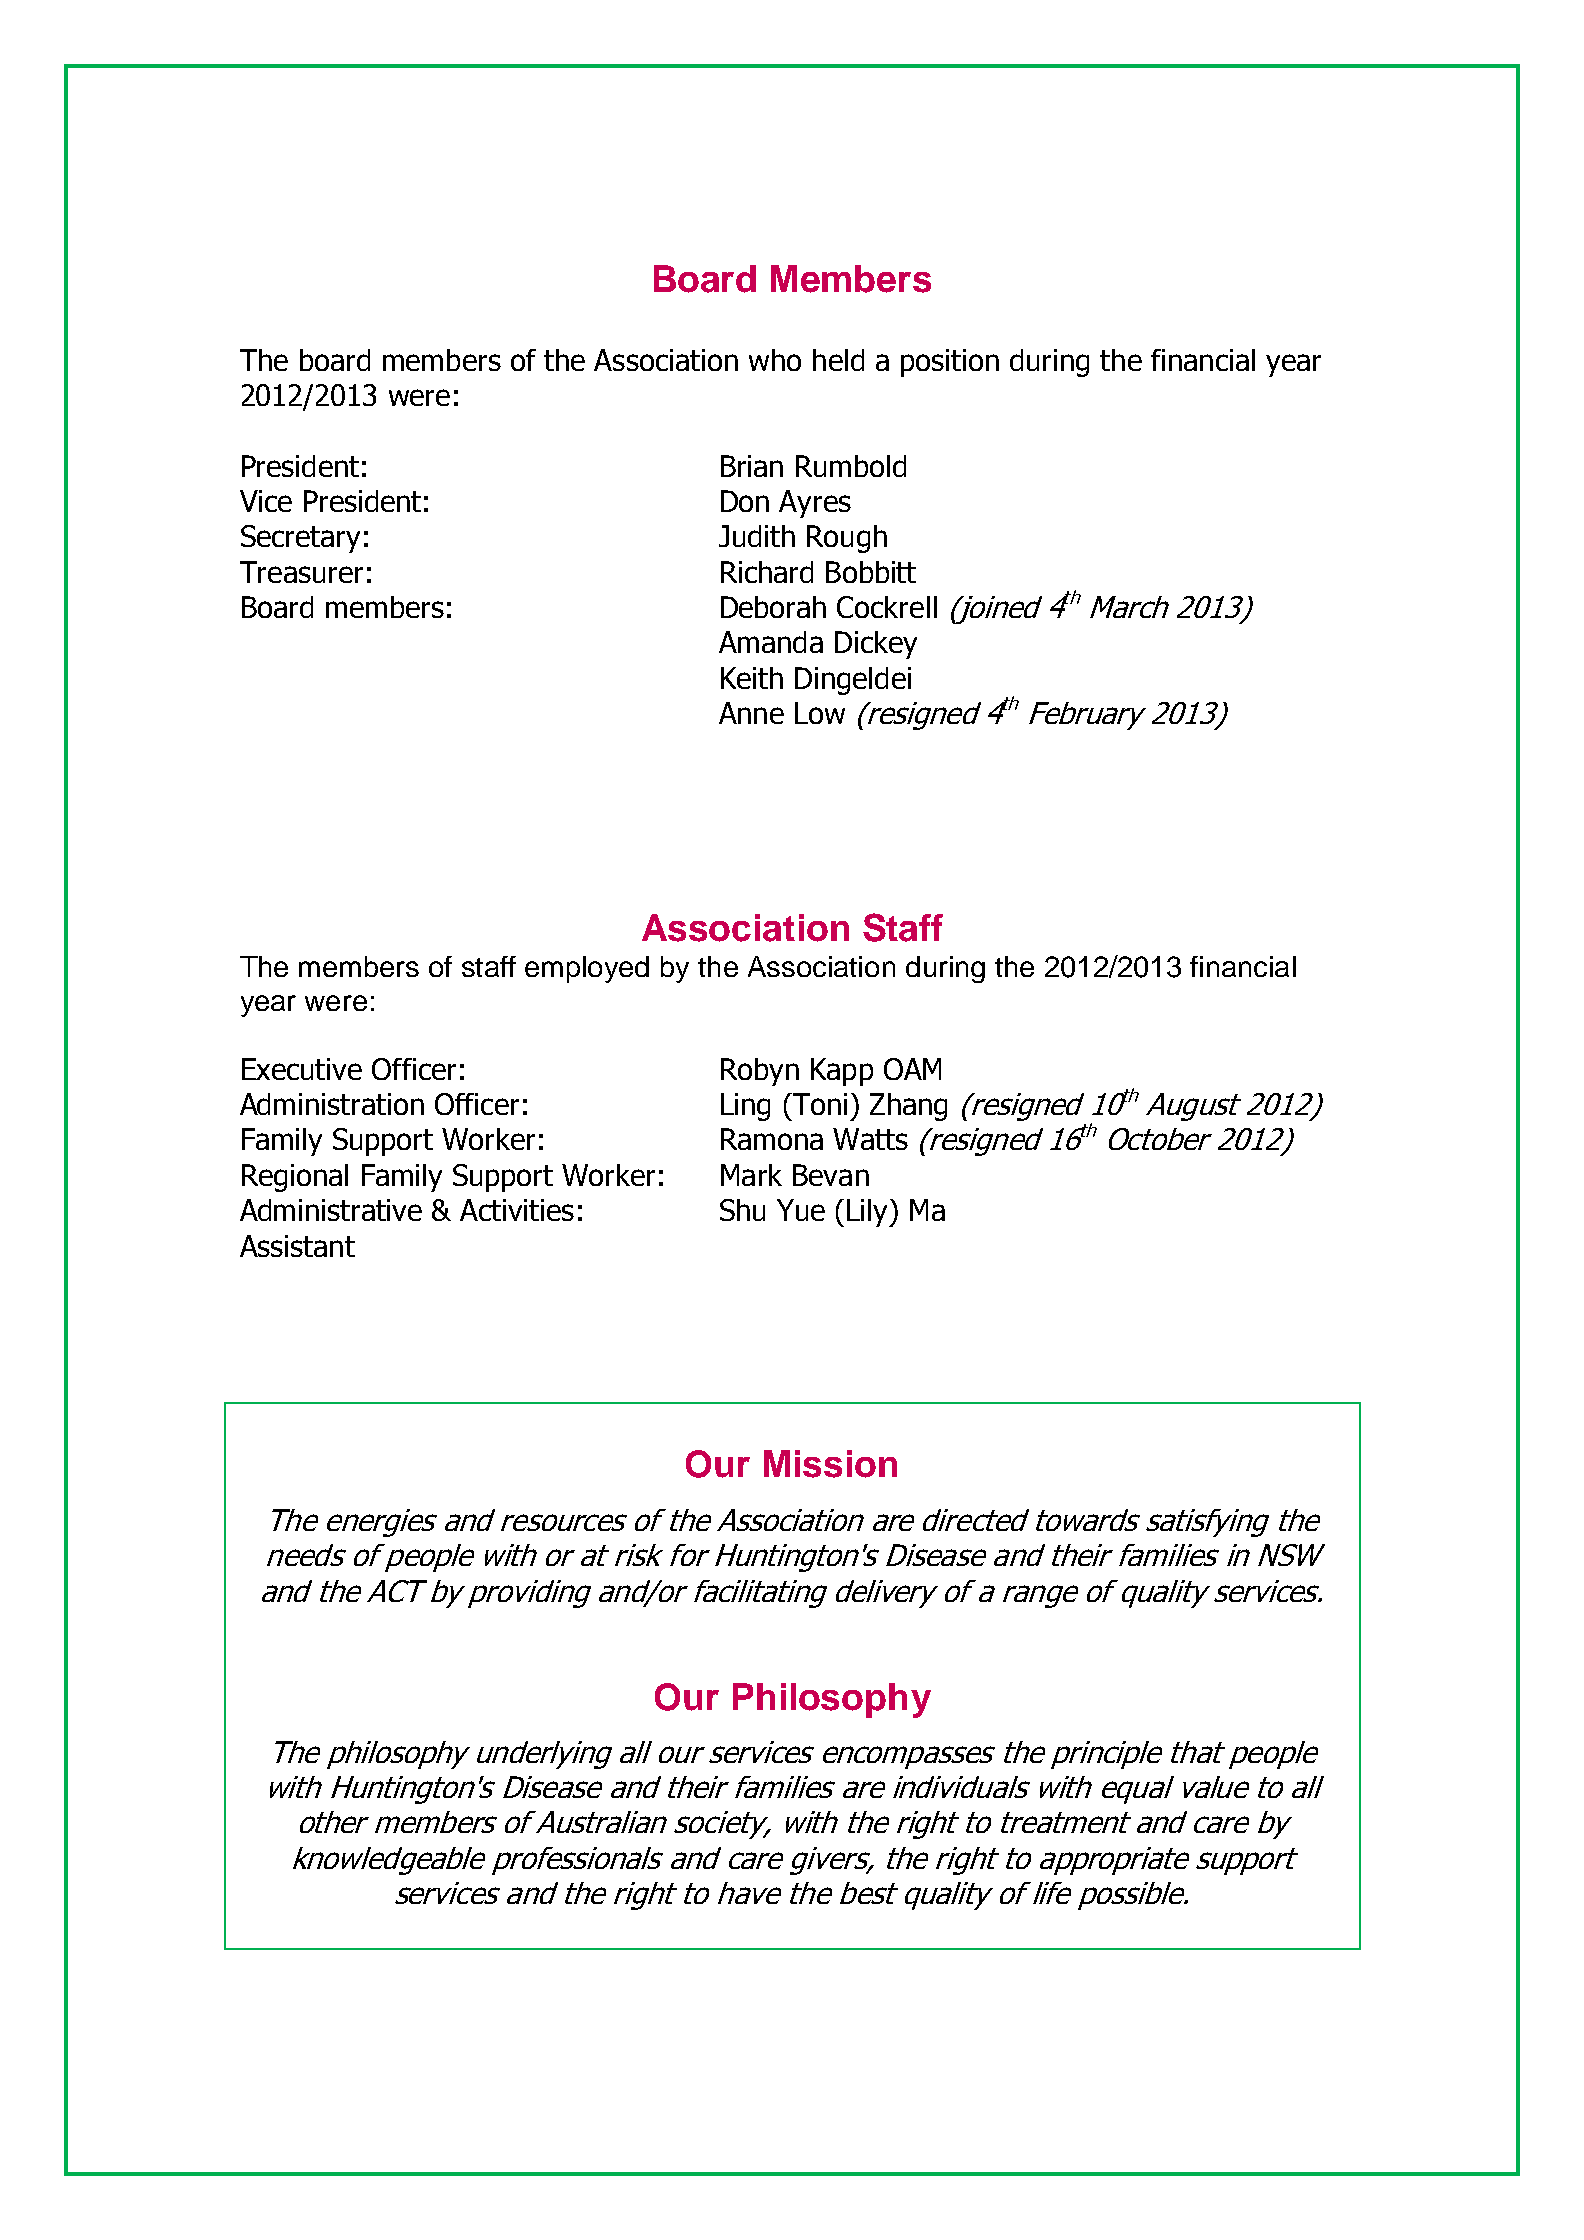  What do you see at coordinates (301, 572) in the page?
I see `Treasurer` at bounding box center [301, 572].
